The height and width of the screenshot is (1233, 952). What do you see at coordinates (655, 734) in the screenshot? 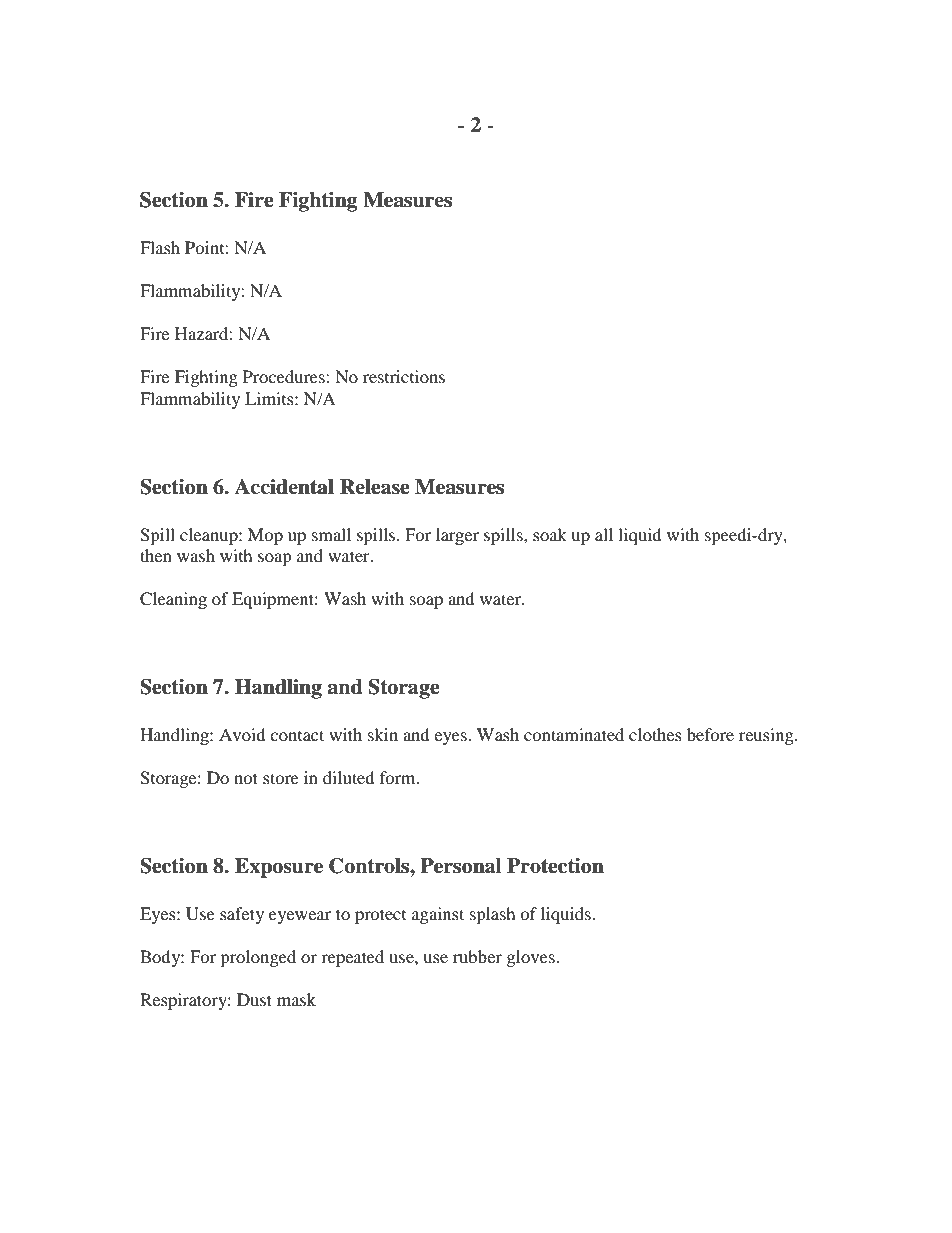
I see `clothes` at bounding box center [655, 734].
